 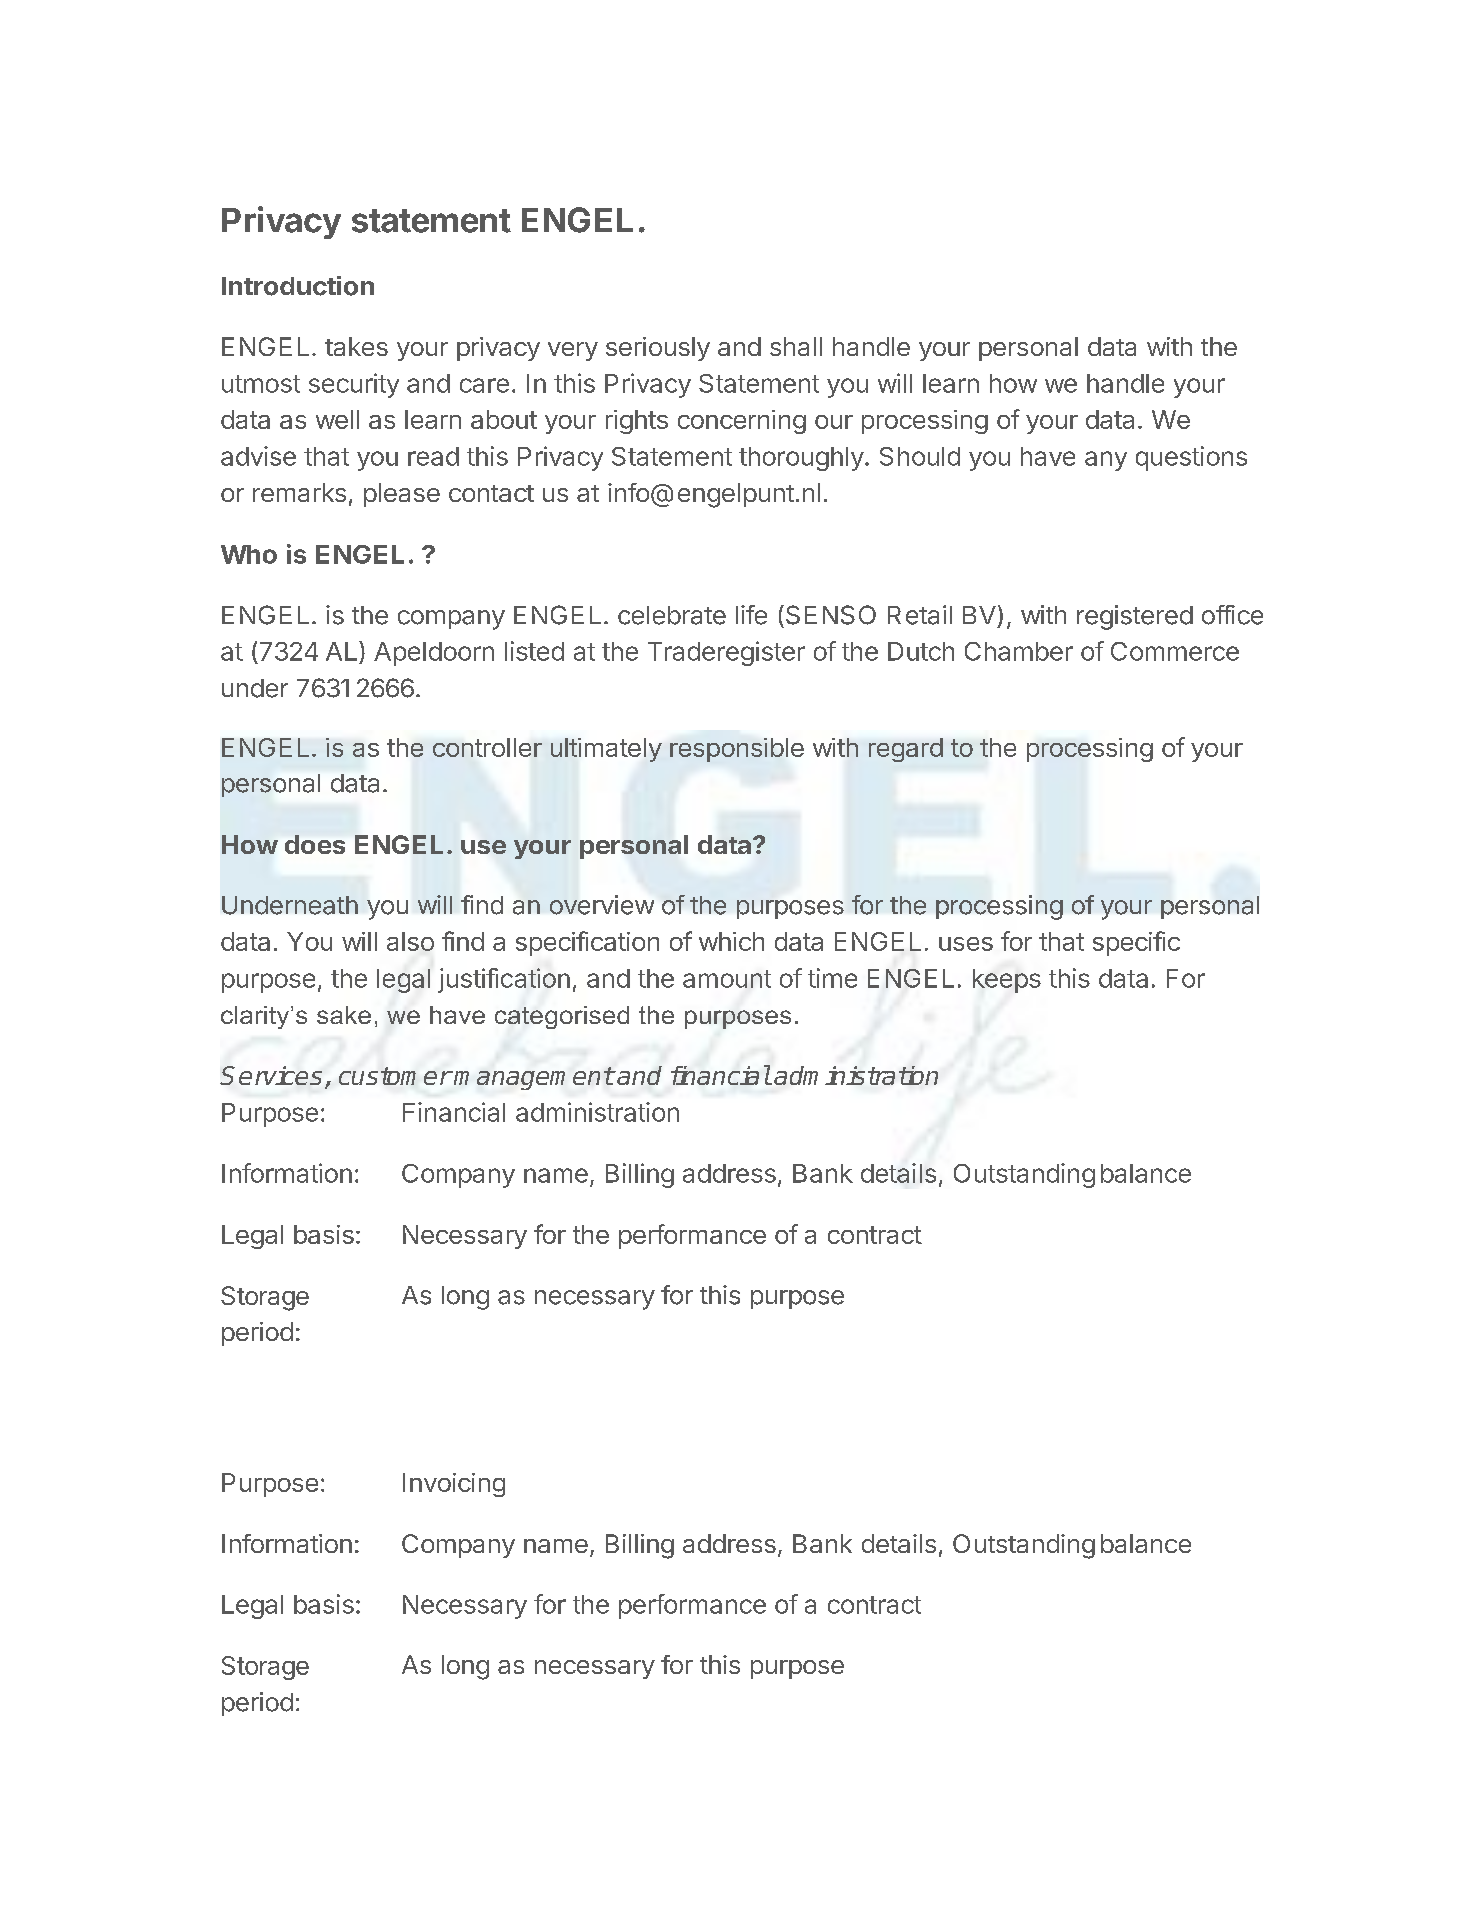 What do you see at coordinates (1135, 617) in the document?
I see `registered` at bounding box center [1135, 617].
